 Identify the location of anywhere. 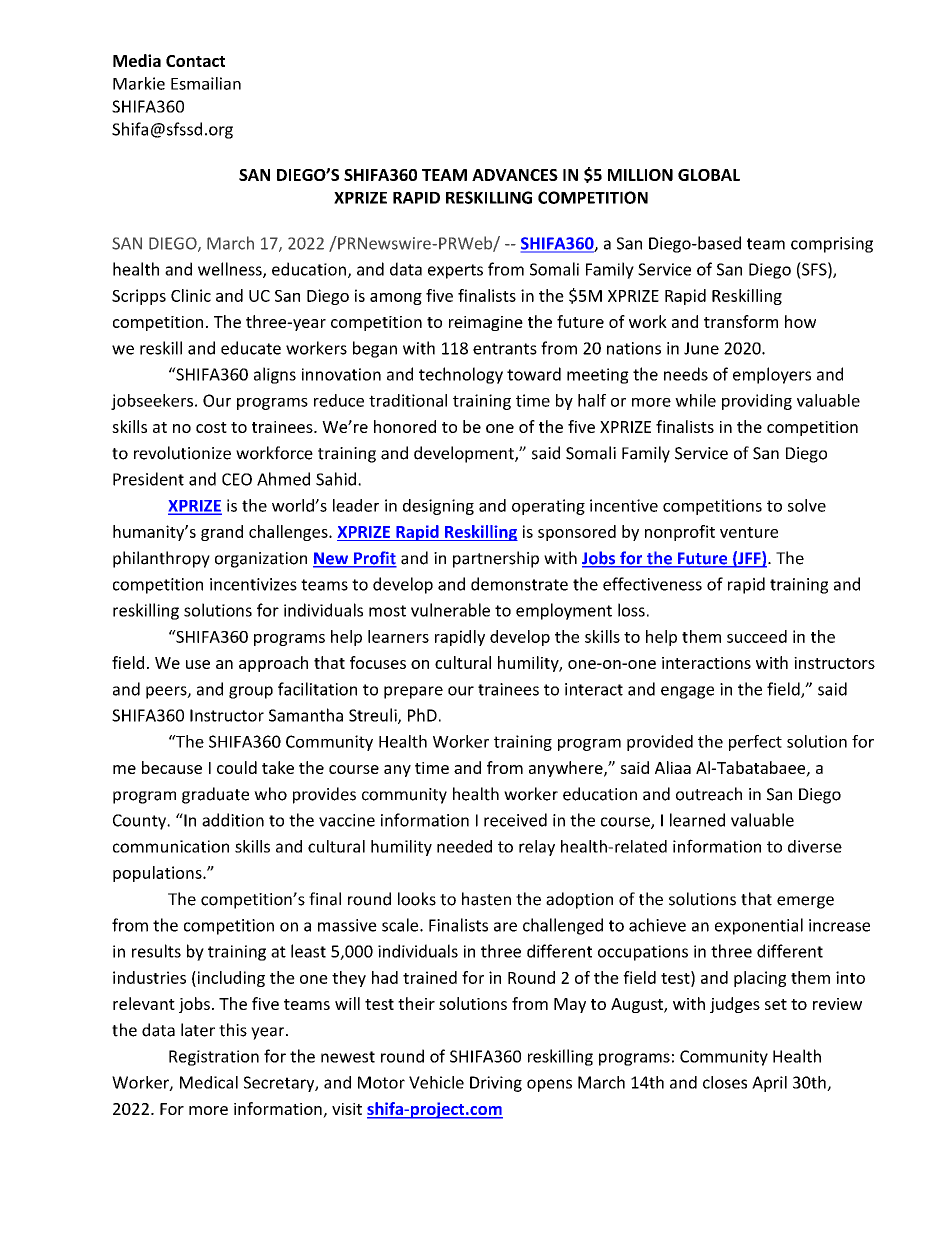
(567, 769).
